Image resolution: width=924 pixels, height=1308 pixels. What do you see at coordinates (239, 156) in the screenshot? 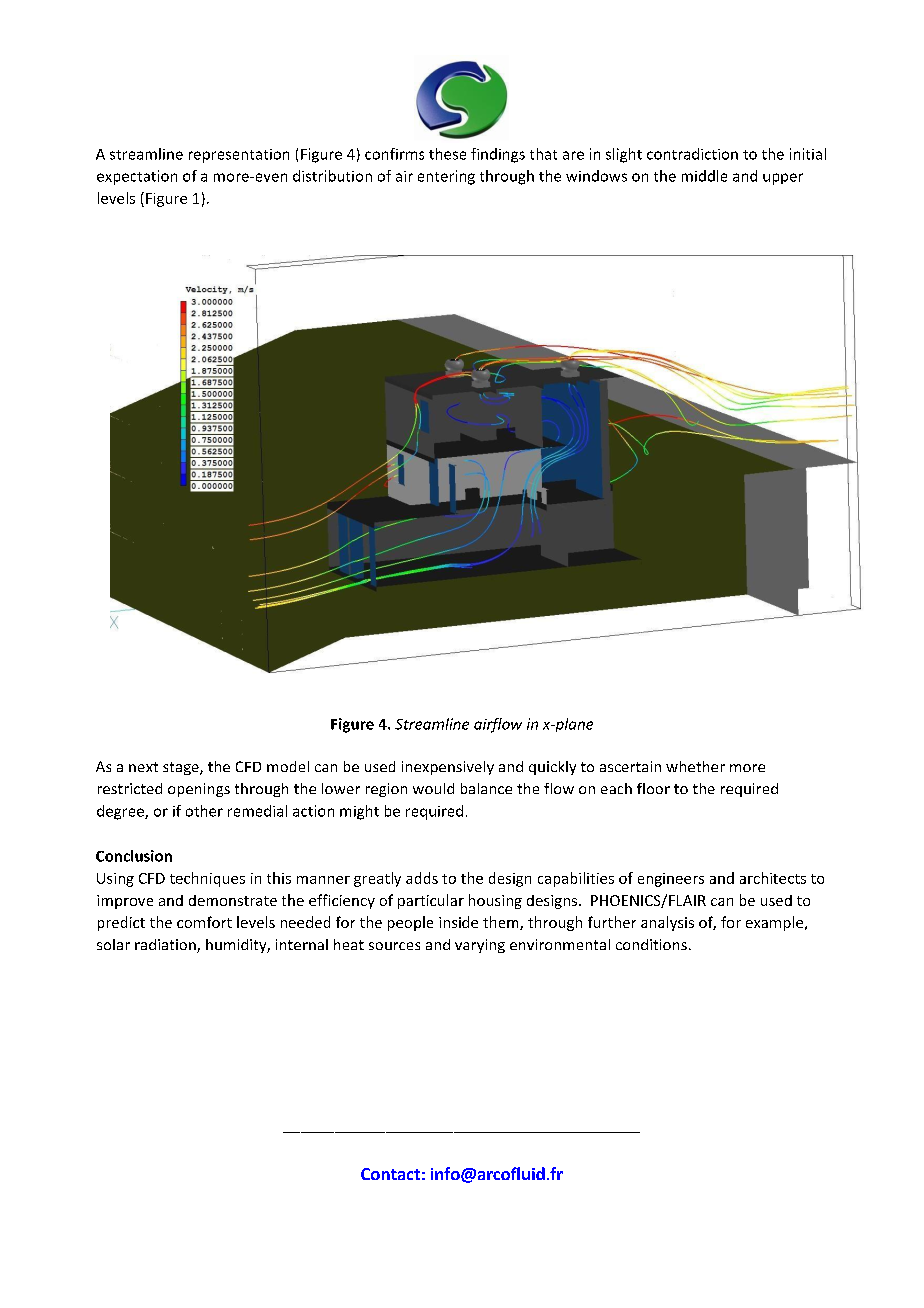
I see `representation` at bounding box center [239, 156].
